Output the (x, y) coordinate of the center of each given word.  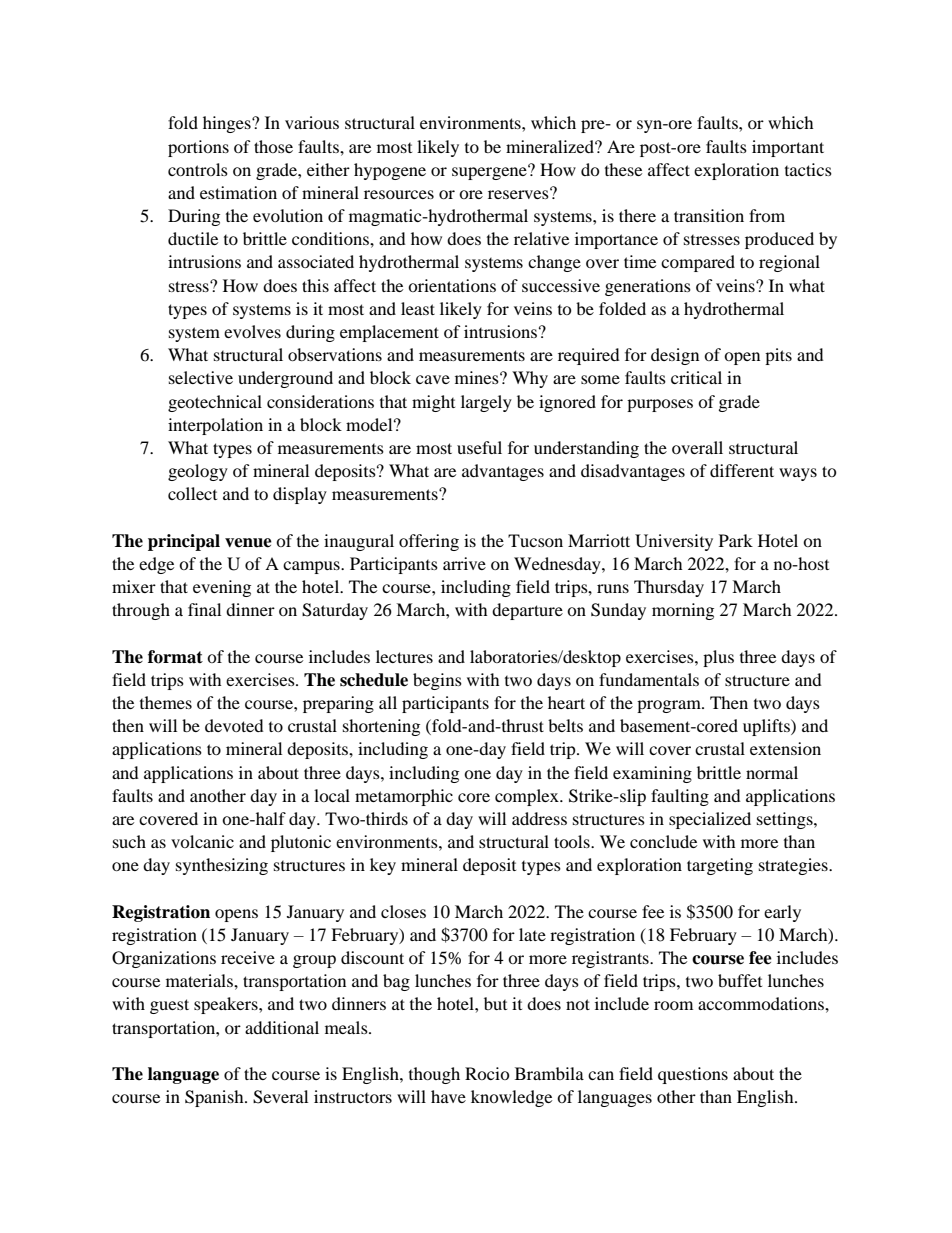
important (788, 148)
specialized (710, 820)
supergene (490, 172)
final (204, 609)
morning (683, 611)
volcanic (202, 841)
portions (198, 148)
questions (693, 1075)
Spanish (215, 1098)
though (434, 1075)
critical (696, 377)
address (539, 818)
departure (527, 611)
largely (486, 403)
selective (201, 377)
